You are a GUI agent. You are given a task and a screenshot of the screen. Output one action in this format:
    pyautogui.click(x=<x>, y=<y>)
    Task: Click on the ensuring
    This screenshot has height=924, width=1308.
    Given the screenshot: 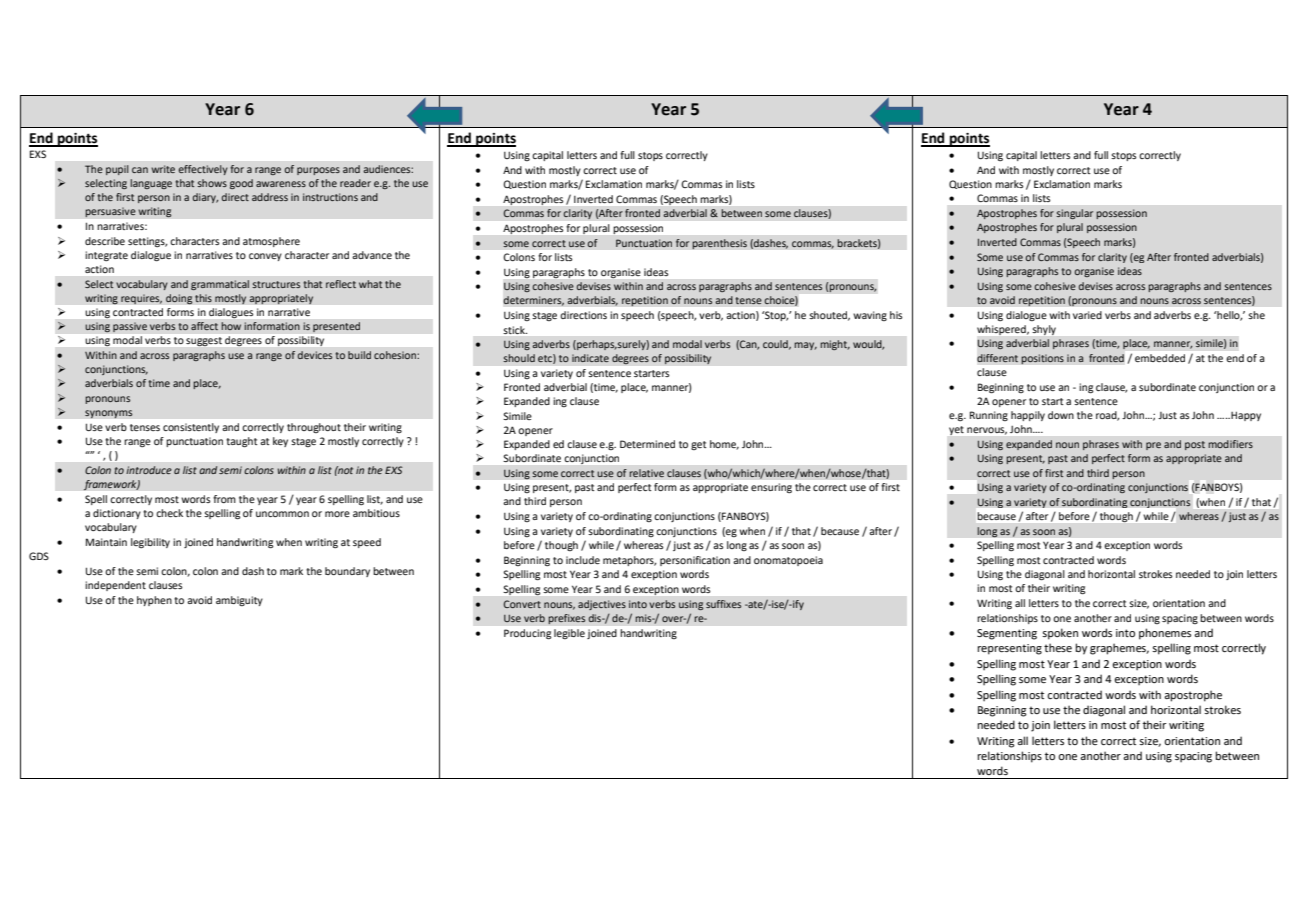 What is the action you would take?
    pyautogui.click(x=771, y=488)
